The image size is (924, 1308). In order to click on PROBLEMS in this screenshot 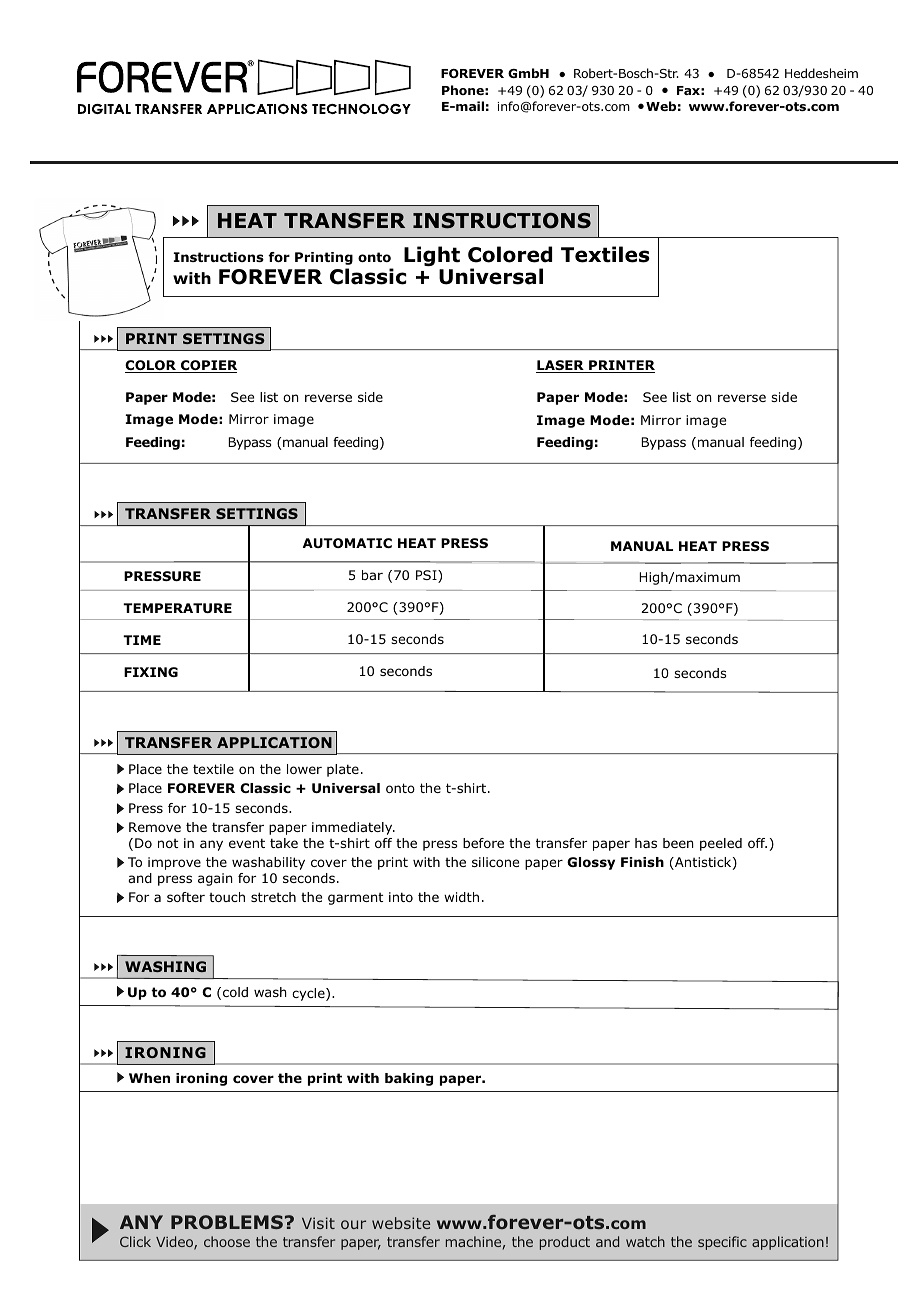, I will do `click(227, 1222)`.
